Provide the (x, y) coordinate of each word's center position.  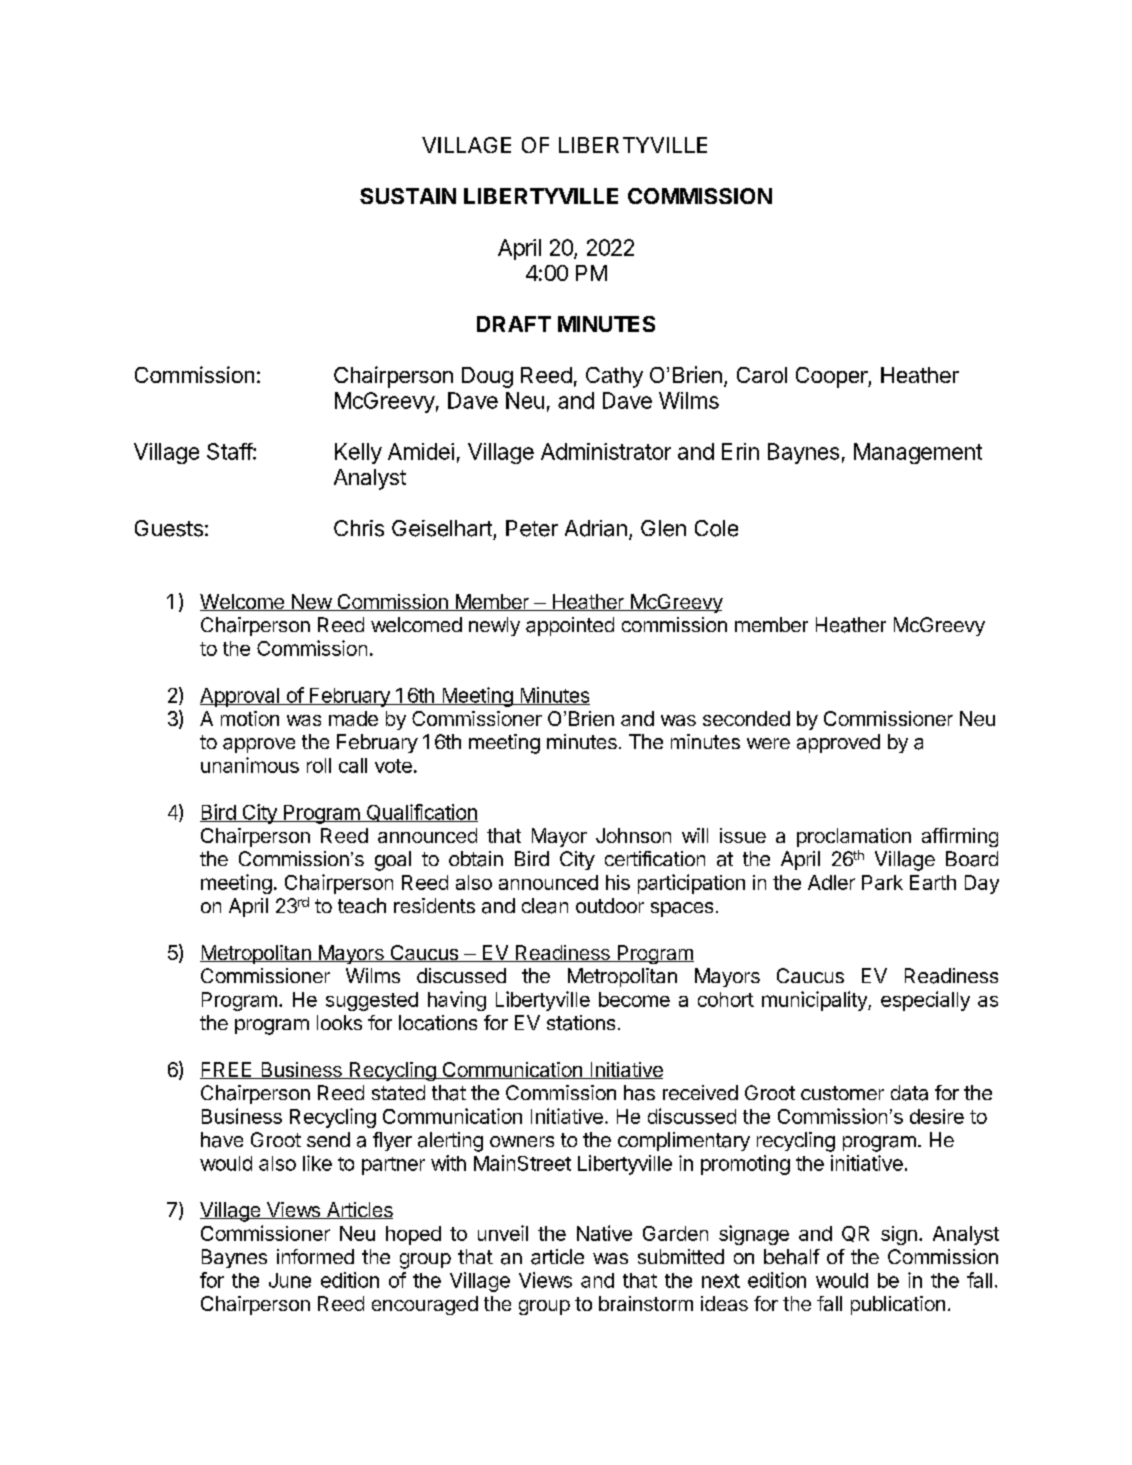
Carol (762, 375)
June (290, 1280)
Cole (716, 528)
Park (882, 882)
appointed (570, 626)
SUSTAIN (408, 196)
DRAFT (514, 324)
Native (604, 1233)
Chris (359, 528)
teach (362, 905)
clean (545, 906)
